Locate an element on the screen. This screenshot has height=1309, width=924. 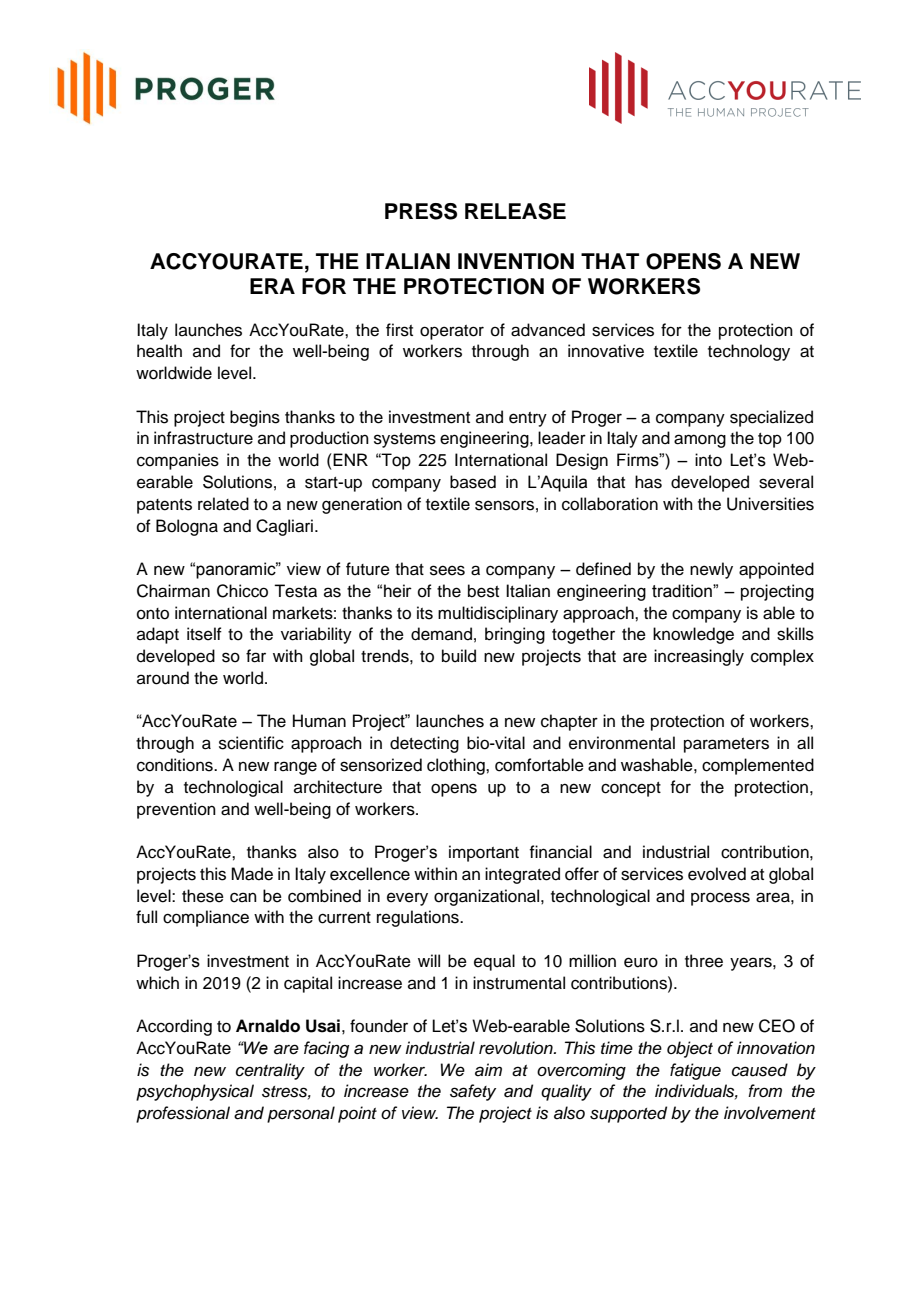
technology is located at coordinates (749, 352).
